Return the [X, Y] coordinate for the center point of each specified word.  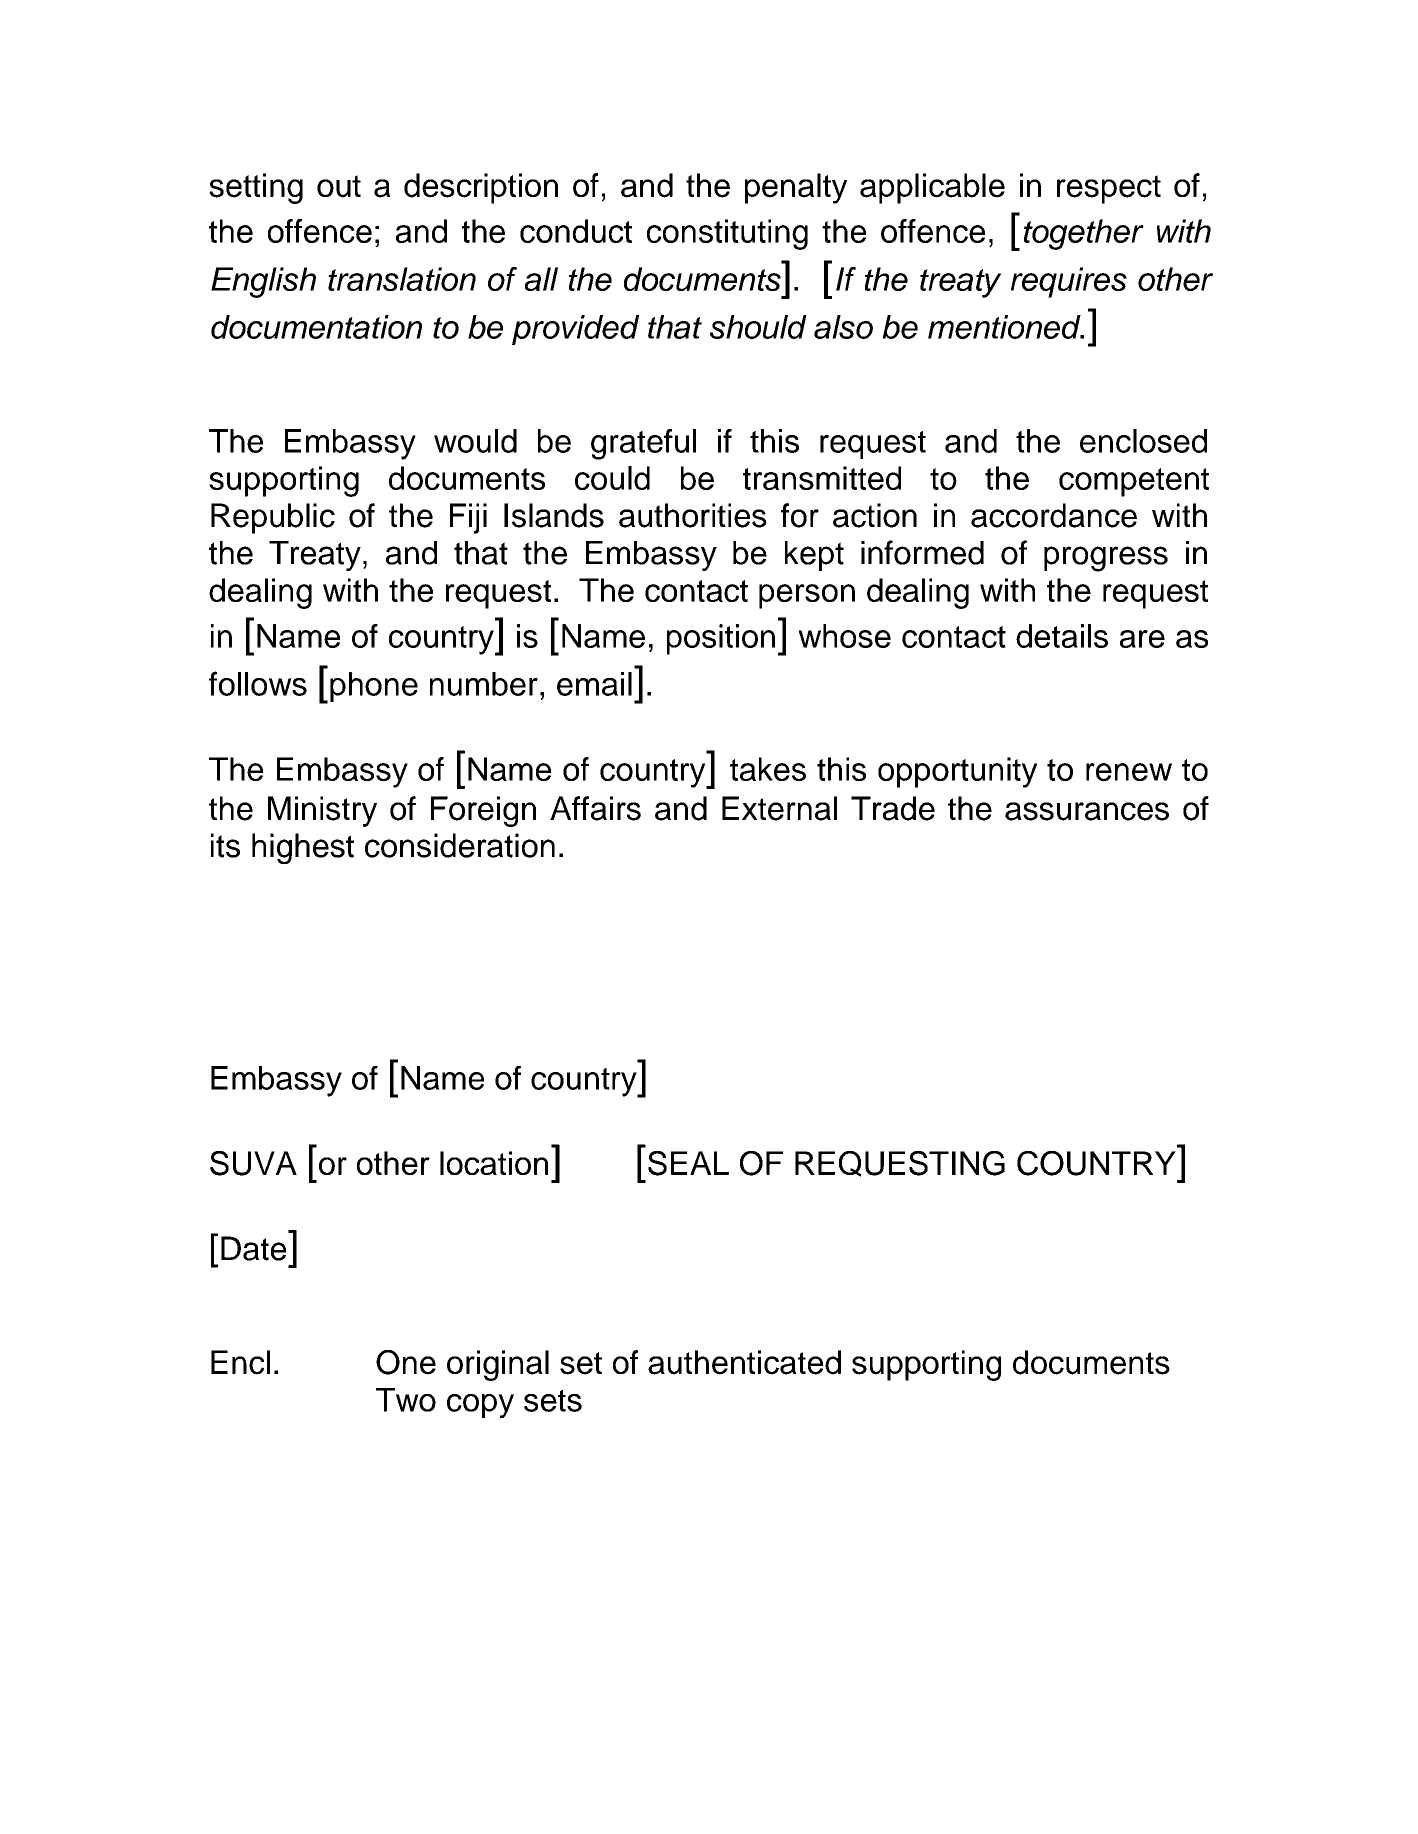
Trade [893, 808]
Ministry [322, 811]
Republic [273, 518]
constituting [727, 234]
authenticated [744, 1362]
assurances [1087, 811]
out [339, 186]
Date [253, 1248]
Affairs [595, 808]
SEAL [688, 1163]
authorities [693, 515]
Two [406, 1400]
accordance [1054, 515]
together [1084, 234]
